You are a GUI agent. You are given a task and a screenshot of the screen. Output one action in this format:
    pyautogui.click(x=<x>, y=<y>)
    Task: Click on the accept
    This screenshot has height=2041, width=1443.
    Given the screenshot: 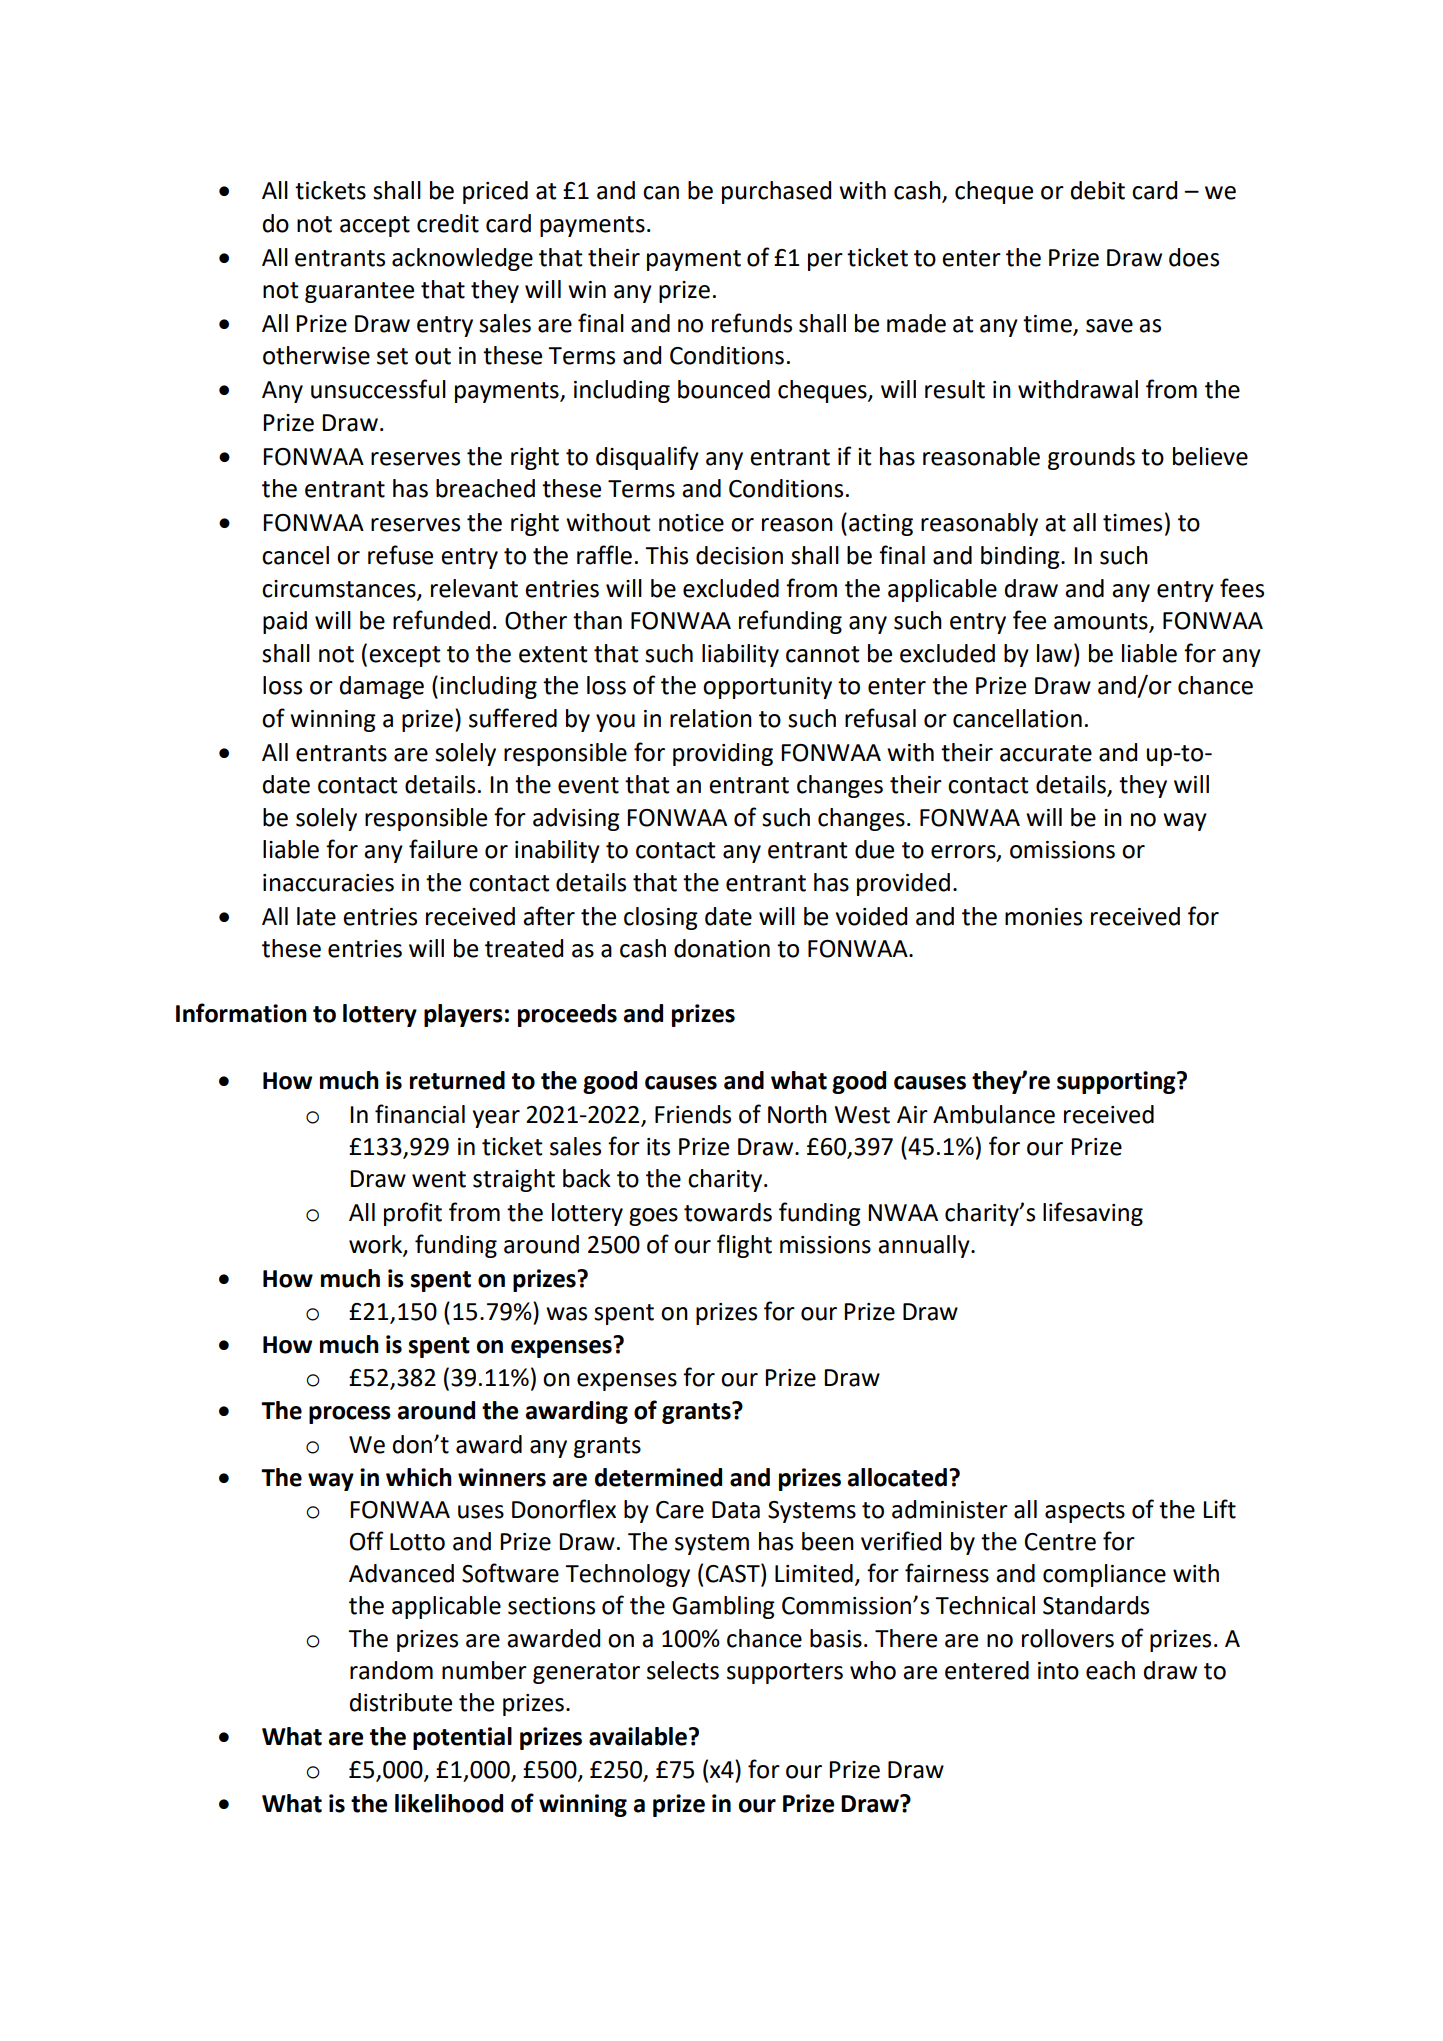 What is the action you would take?
    pyautogui.click(x=375, y=226)
